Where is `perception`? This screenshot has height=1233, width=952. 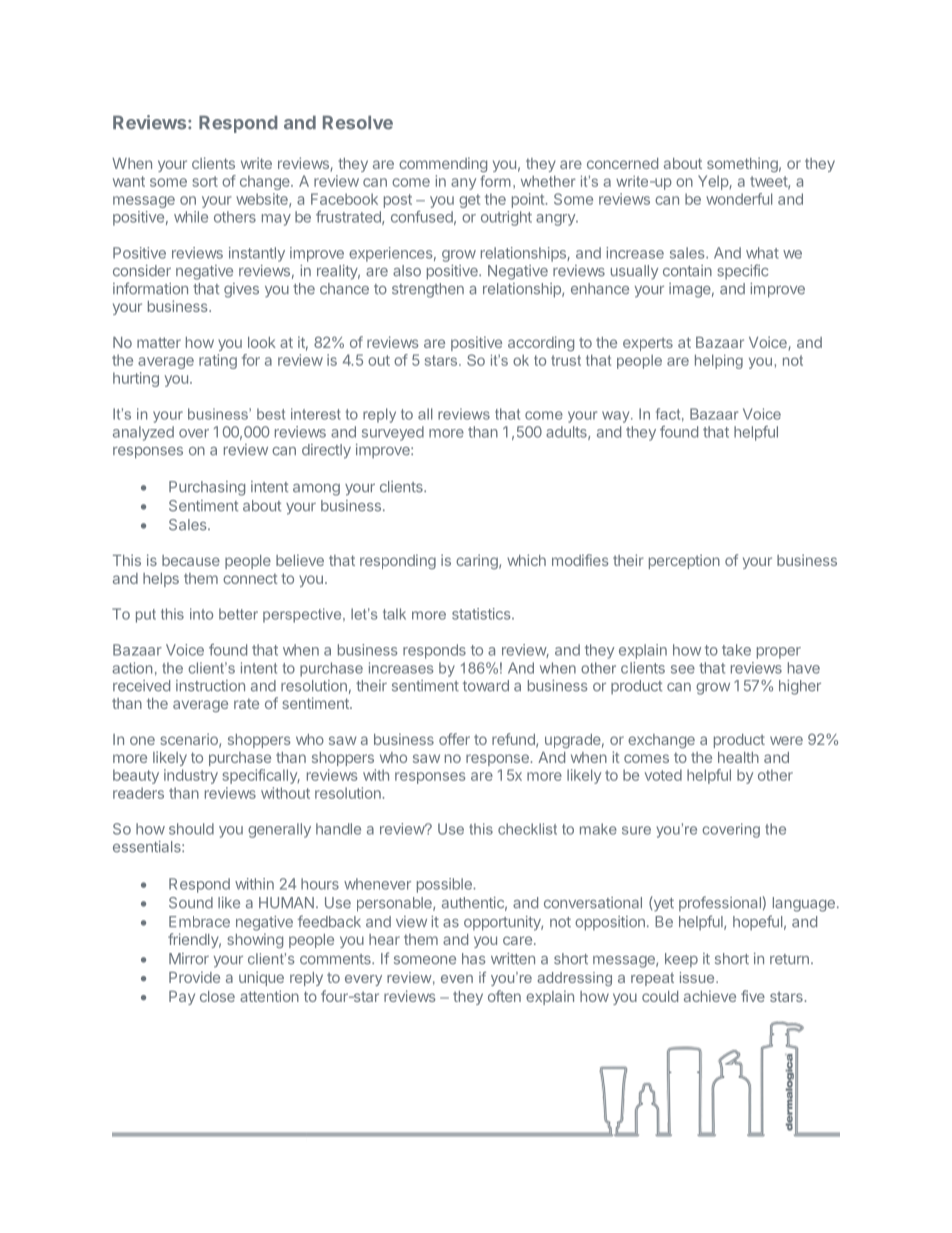
perception is located at coordinates (684, 561).
